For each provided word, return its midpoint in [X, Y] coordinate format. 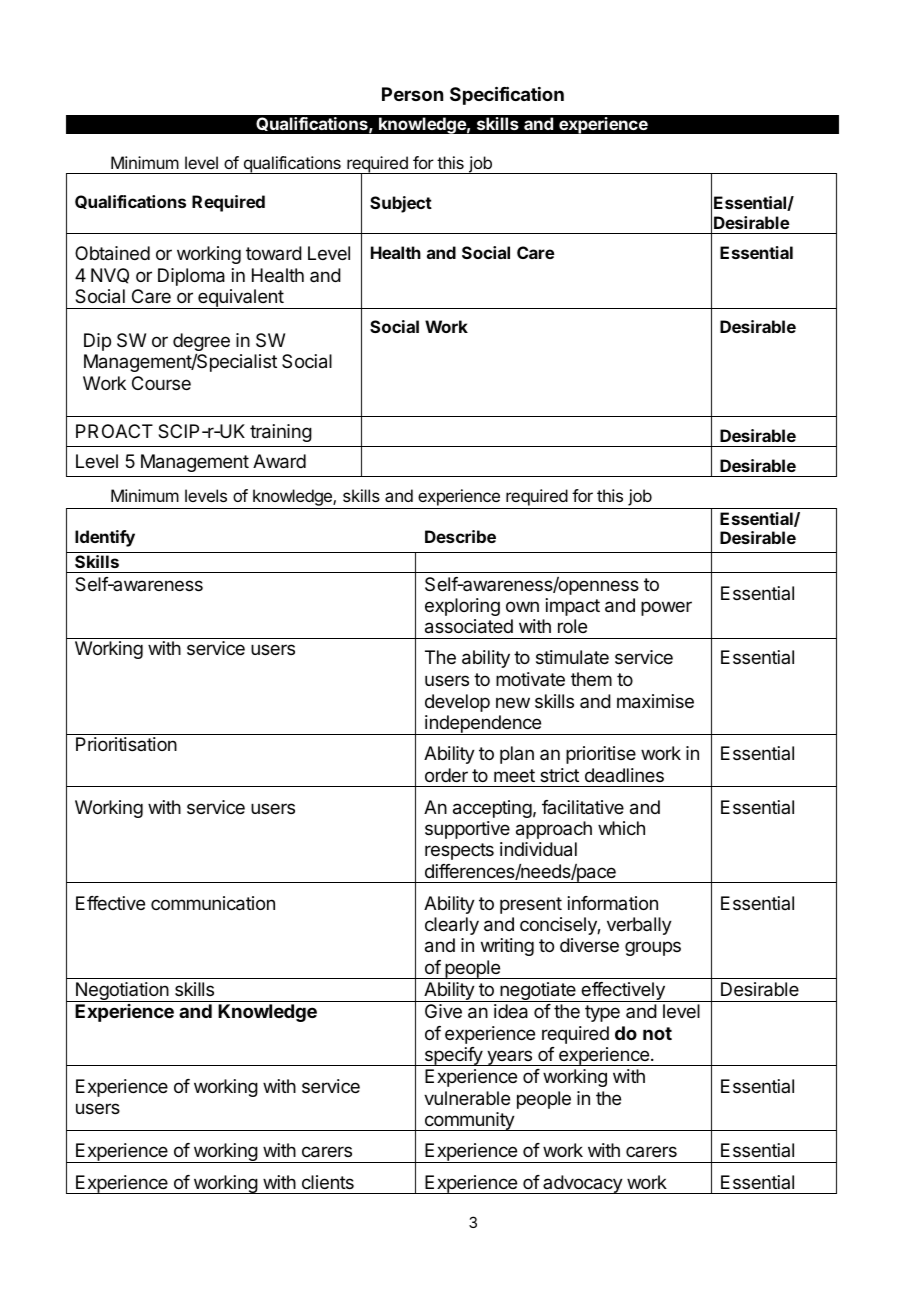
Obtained [112, 253]
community [469, 1121]
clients [328, 1182]
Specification [507, 95]
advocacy [582, 1184]
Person [412, 94]
